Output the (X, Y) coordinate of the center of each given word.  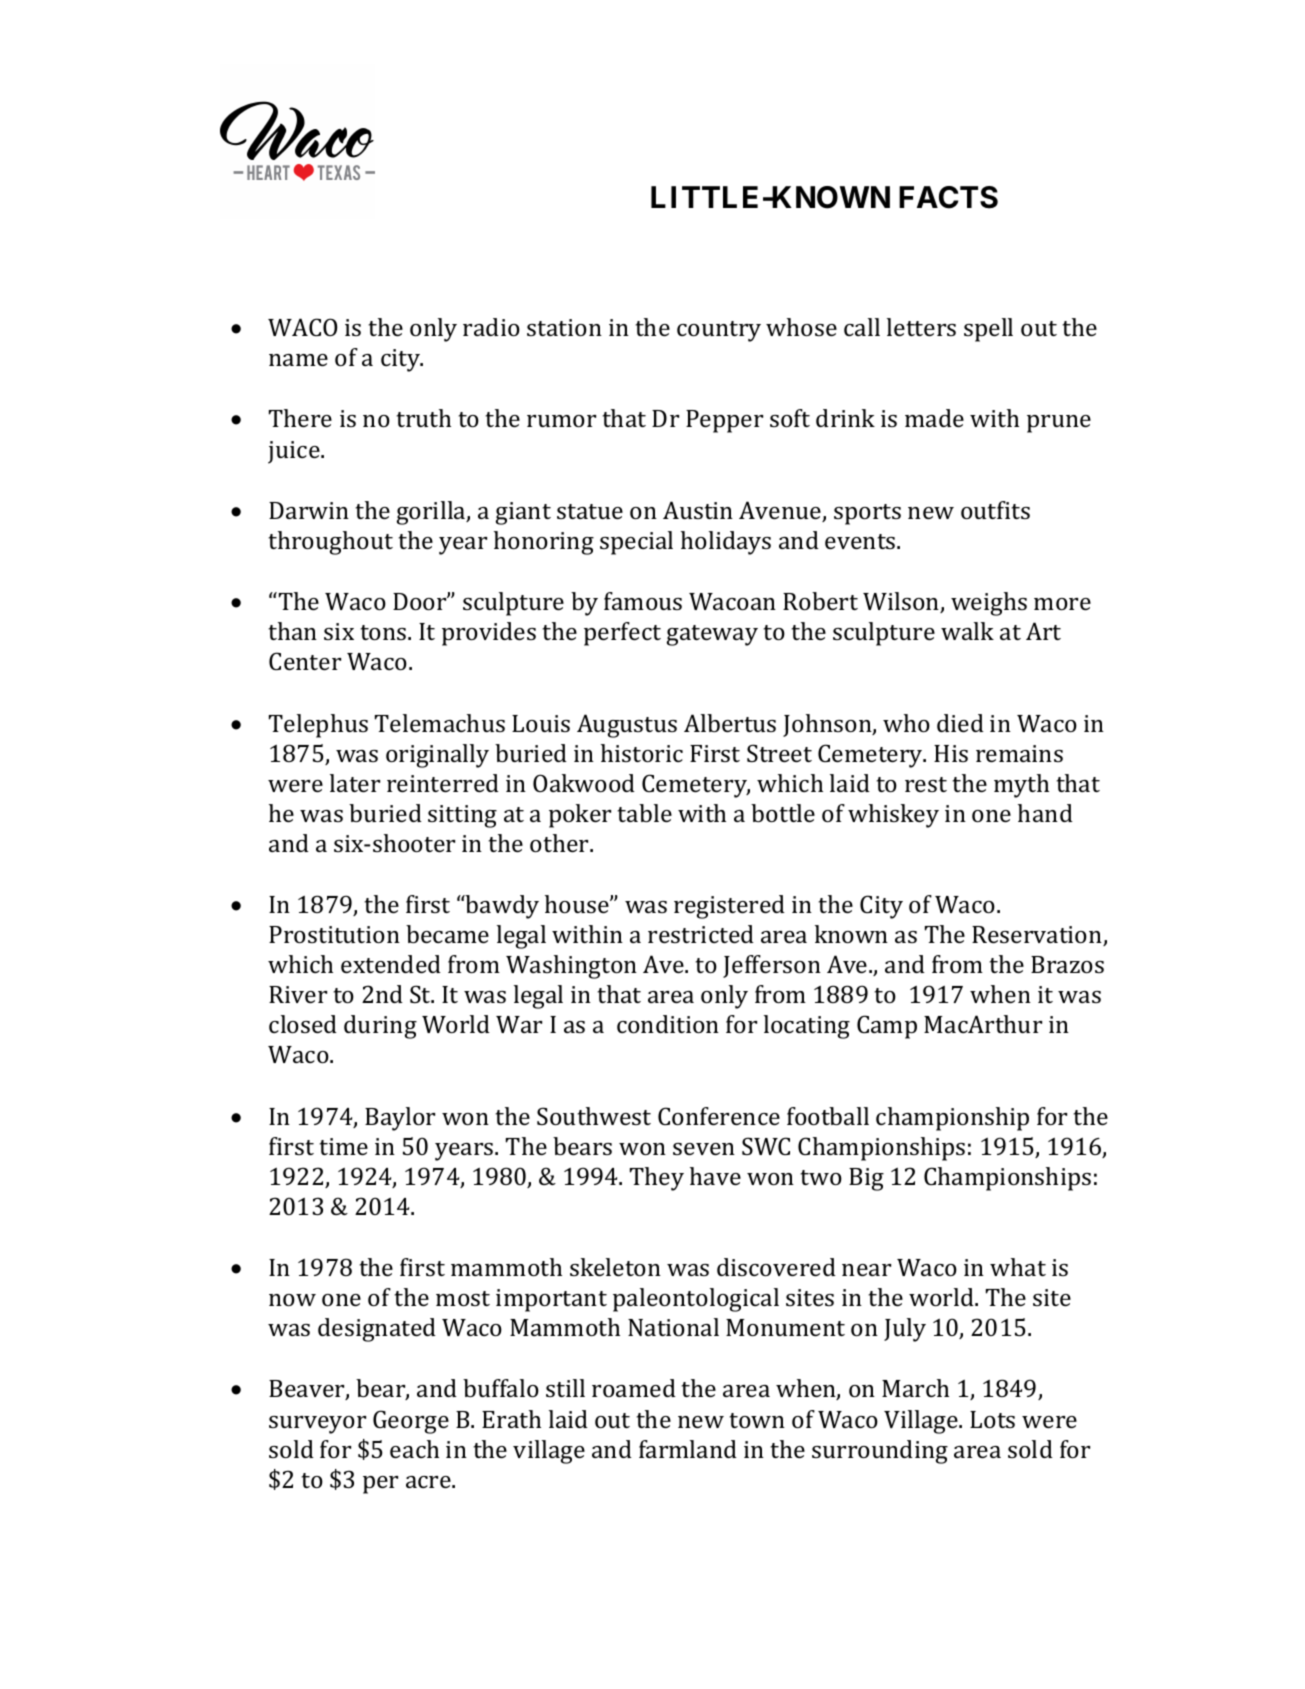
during (380, 1027)
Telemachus (440, 723)
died (960, 723)
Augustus (627, 726)
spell (988, 330)
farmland (688, 1449)
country (719, 331)
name (298, 360)
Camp (887, 1027)
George (411, 1422)
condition (668, 1024)
